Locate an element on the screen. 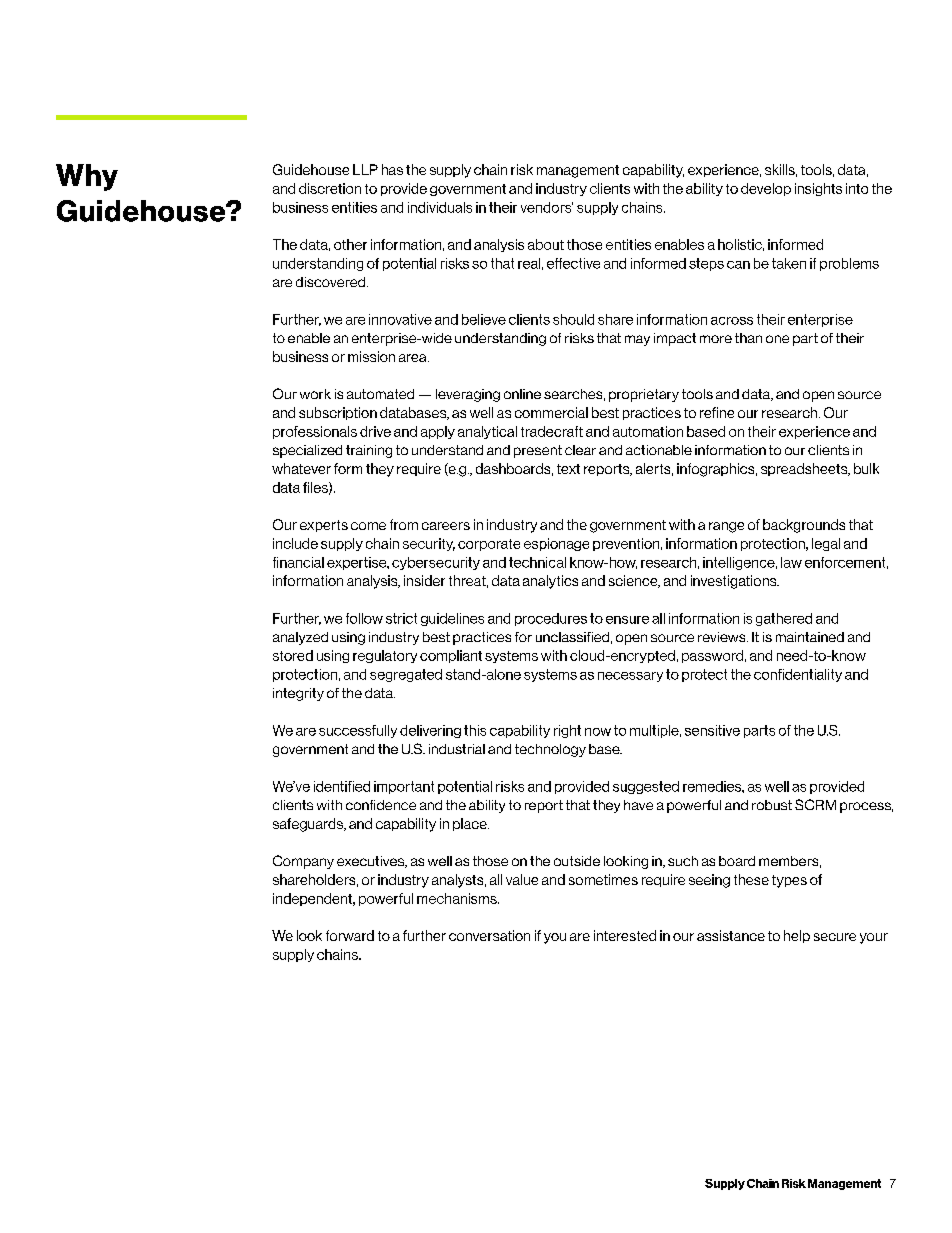  corporate is located at coordinates (489, 545).
